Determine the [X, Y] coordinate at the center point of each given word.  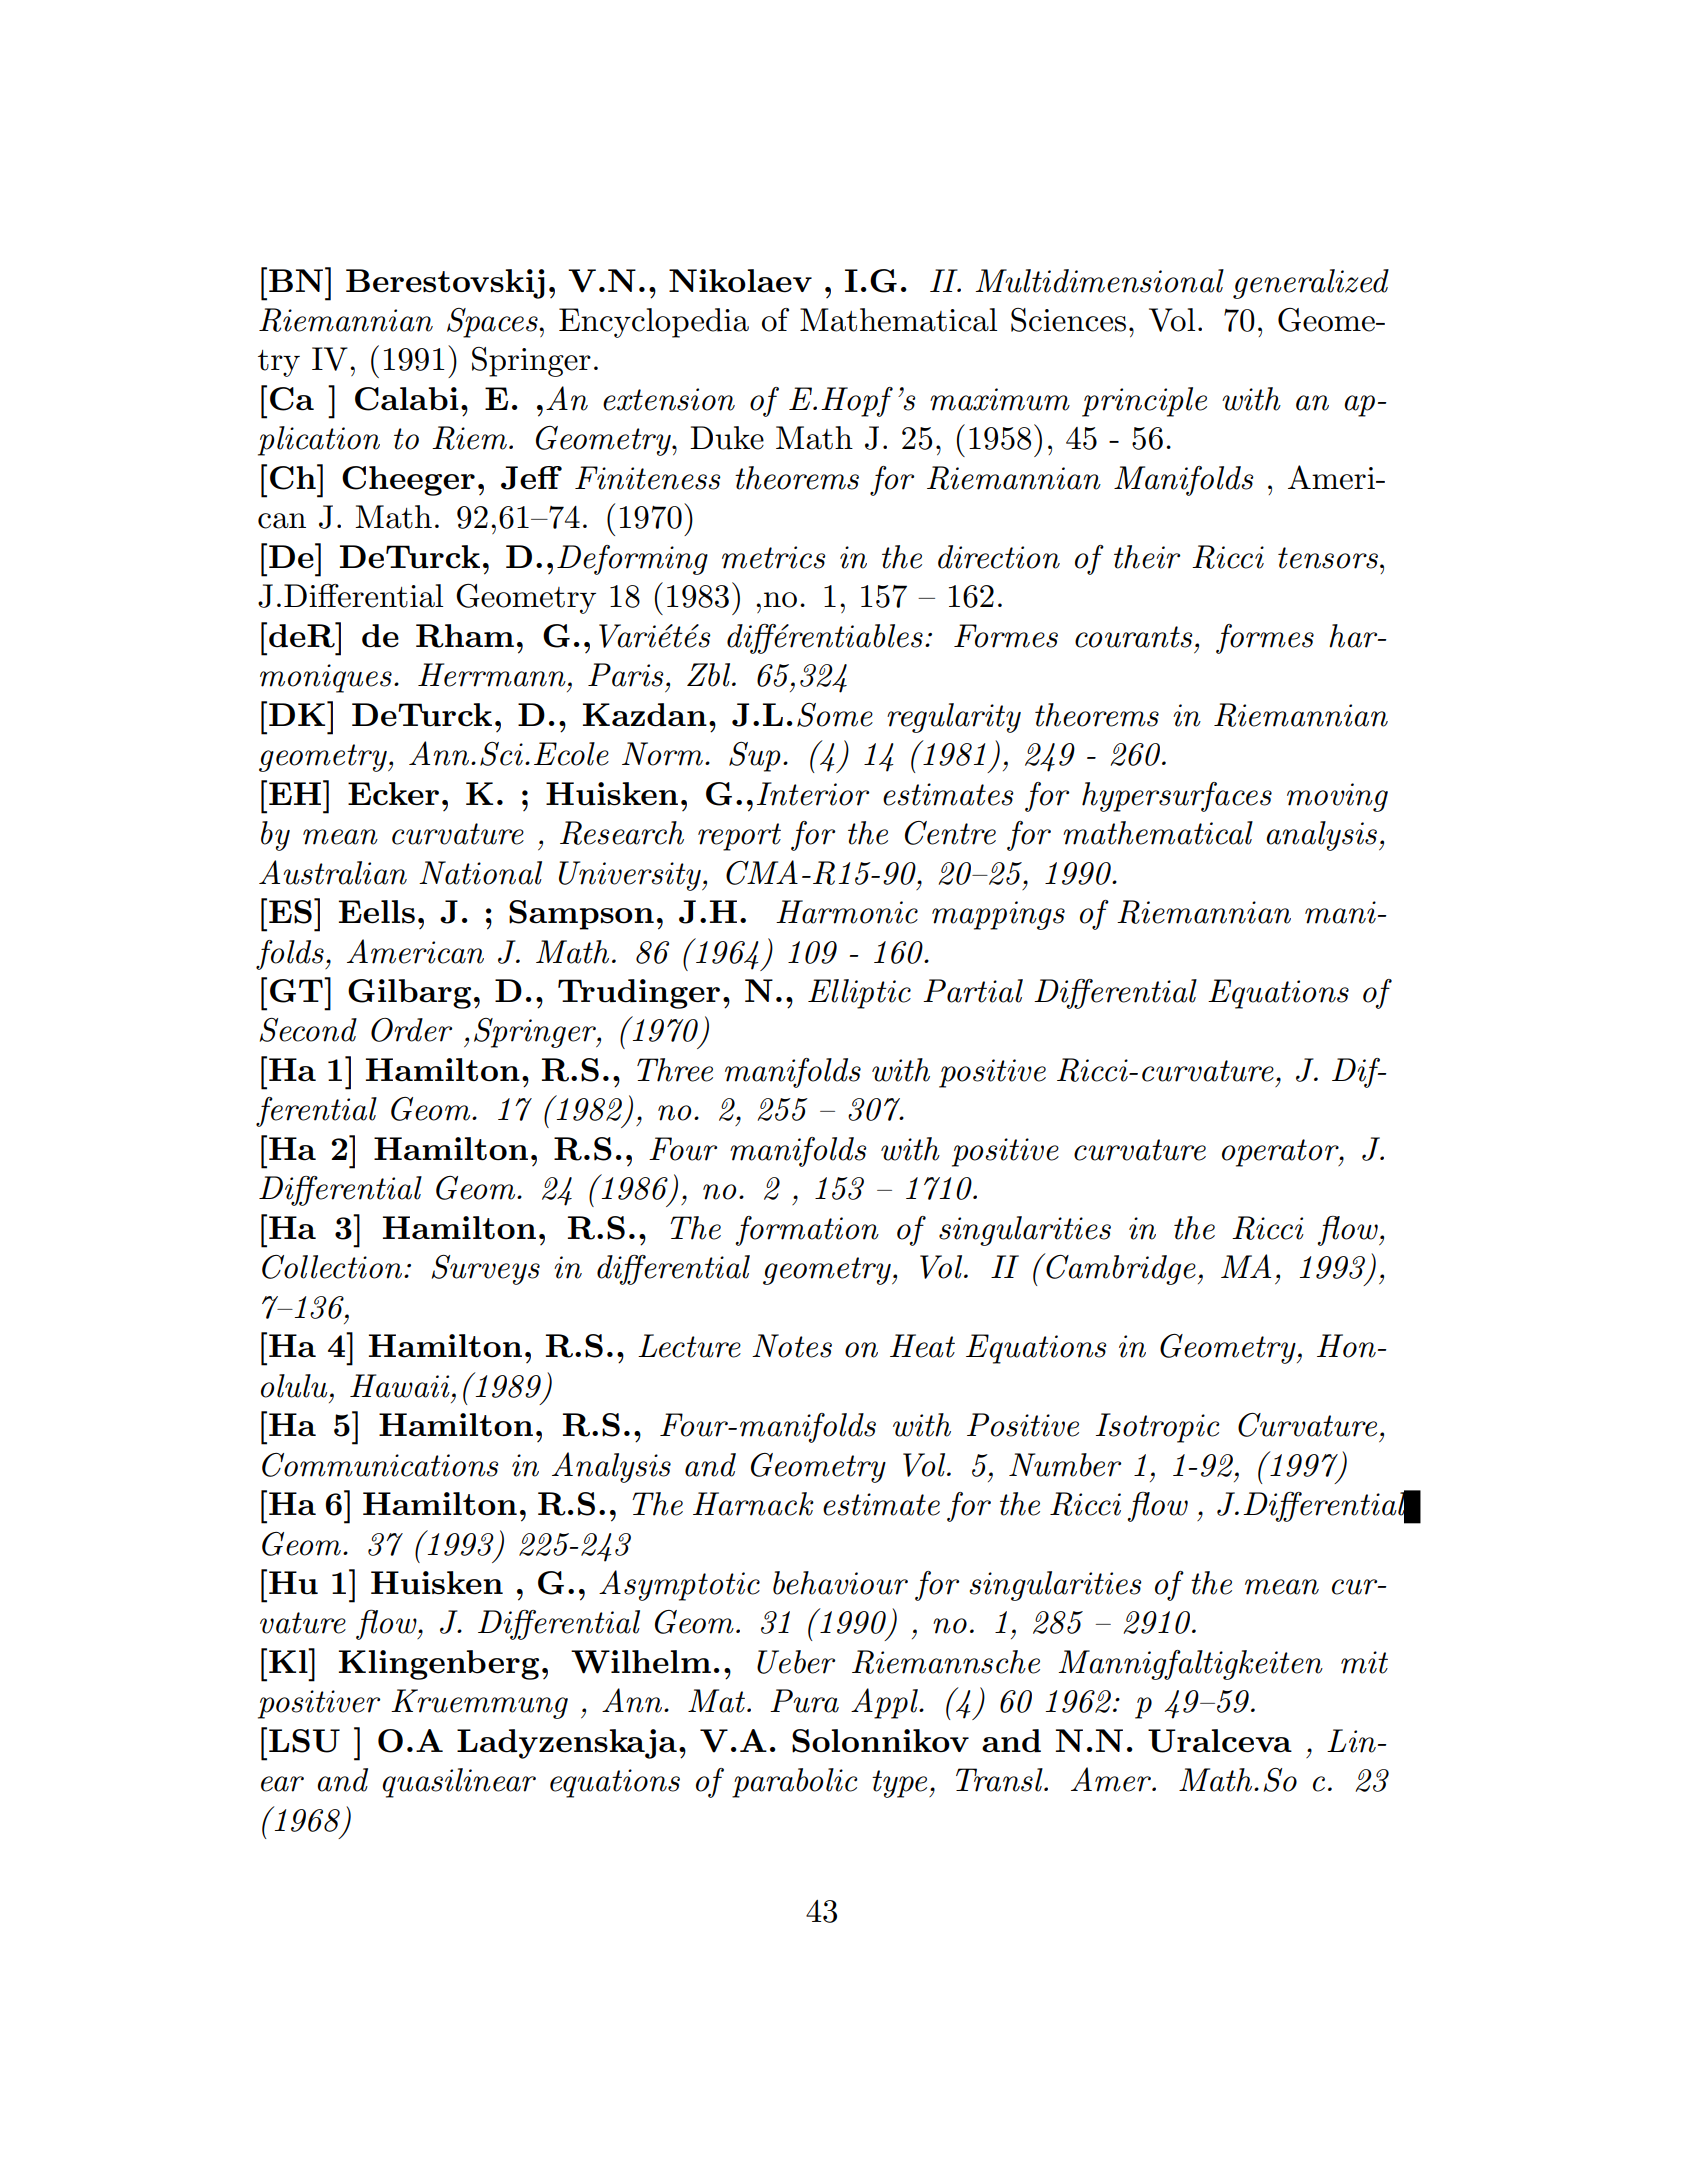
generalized [1311, 284]
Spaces [493, 323]
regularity [954, 718]
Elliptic [859, 994]
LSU [304, 1741]
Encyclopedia [654, 323]
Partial [973, 991]
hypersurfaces [1177, 797]
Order [411, 1030]
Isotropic [1157, 1428]
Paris [625, 675]
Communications [380, 1465]
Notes [792, 1346]
